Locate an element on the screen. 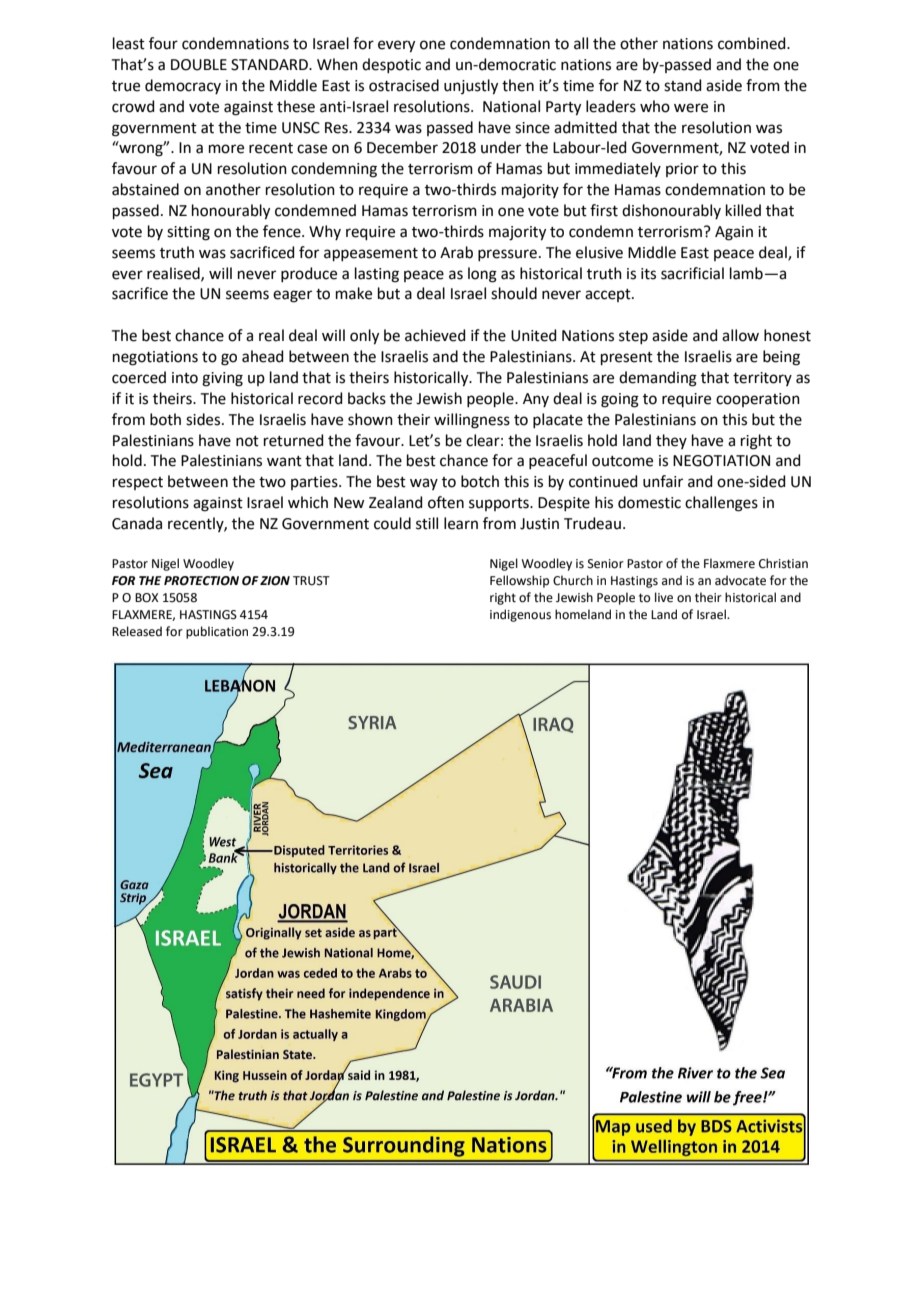 This screenshot has height=1308, width=924. indigenous is located at coordinates (520, 615).
